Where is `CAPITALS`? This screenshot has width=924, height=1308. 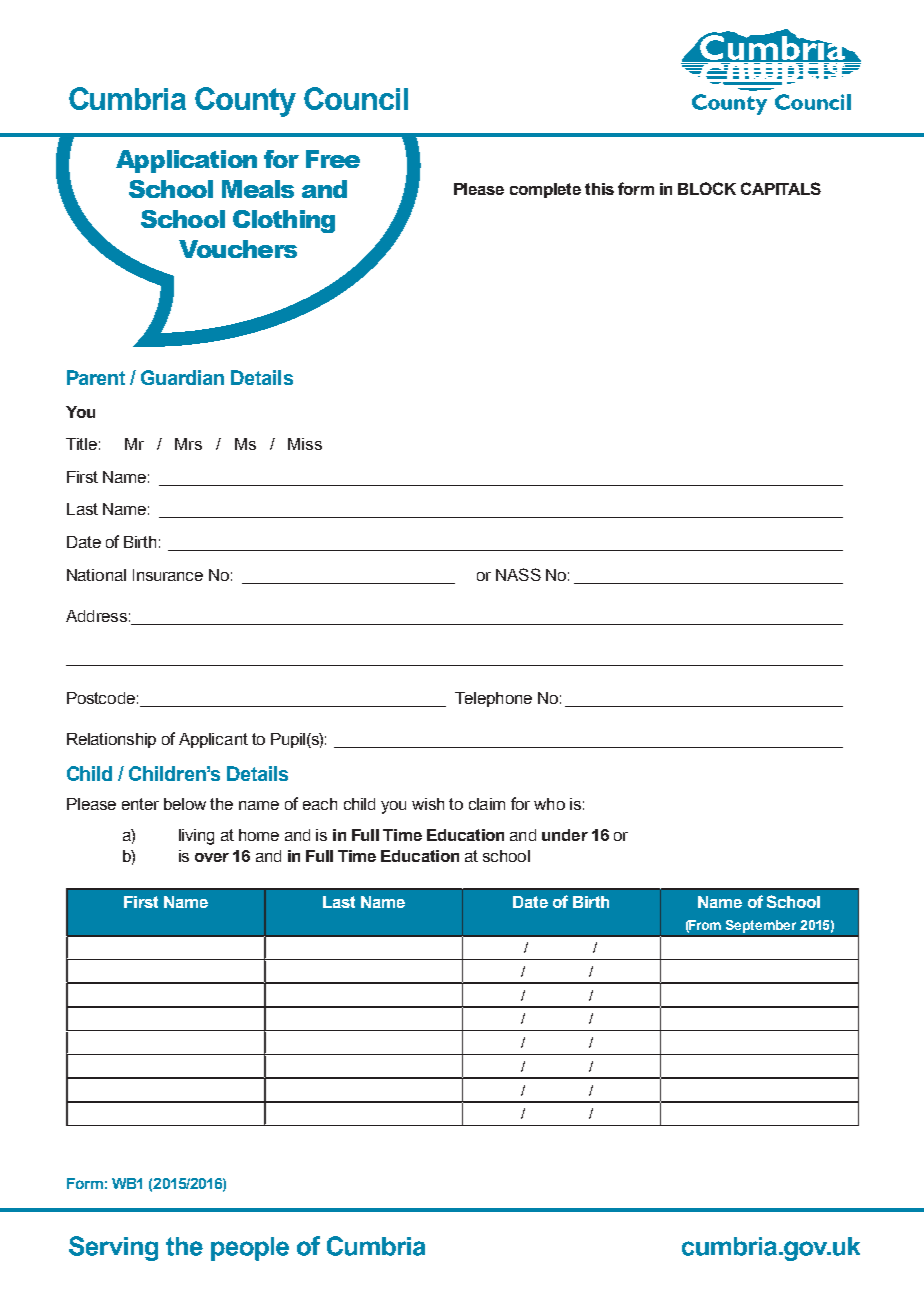
CAPITALS is located at coordinates (781, 188).
